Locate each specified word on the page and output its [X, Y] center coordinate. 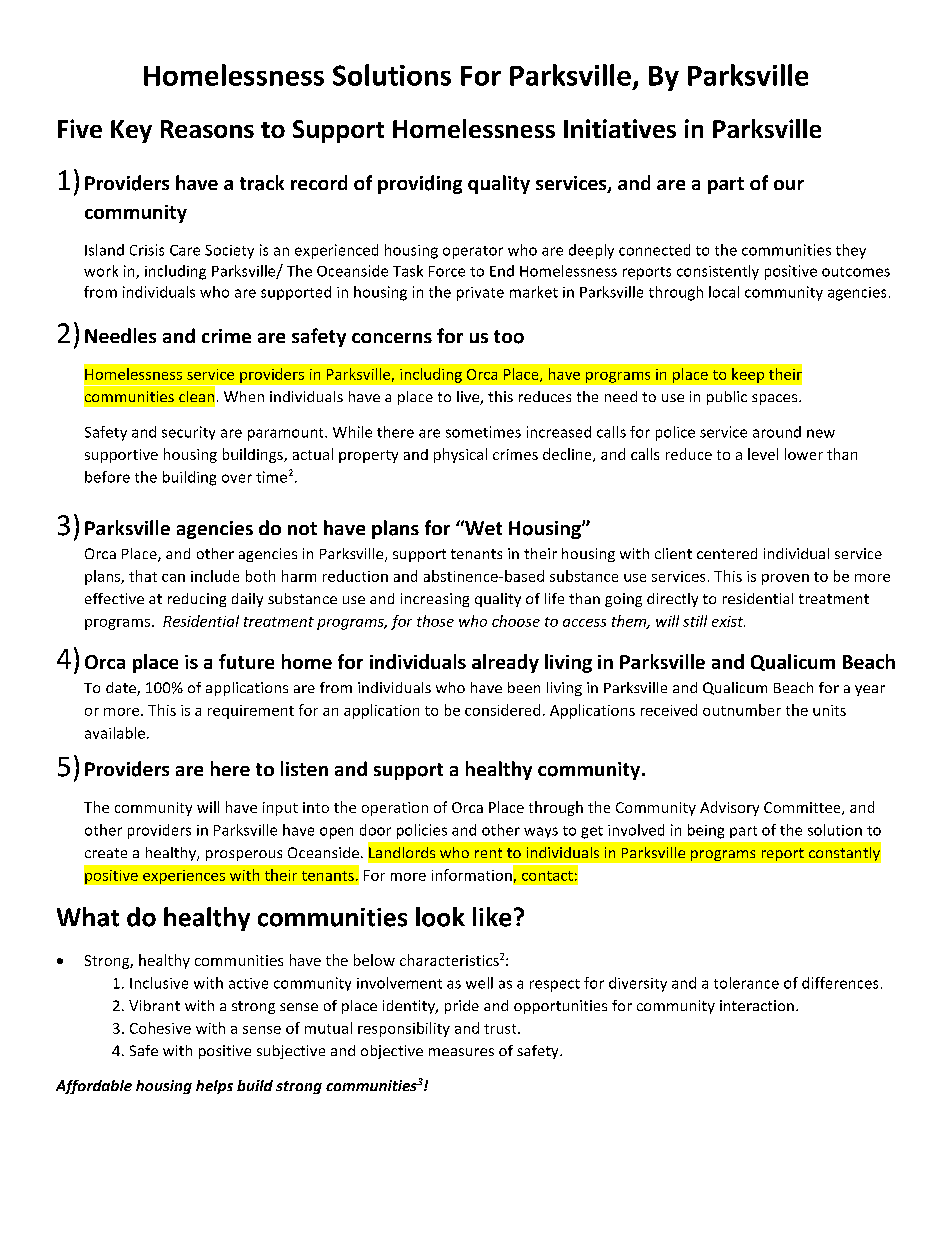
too [509, 337]
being [706, 831]
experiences [184, 877]
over [237, 478]
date [122, 689]
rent [488, 853]
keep [748, 375]
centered [727, 553]
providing [420, 184]
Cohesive [160, 1028]
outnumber [742, 710]
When [244, 396]
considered [502, 710]
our [789, 185]
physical [460, 455]
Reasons [207, 129]
